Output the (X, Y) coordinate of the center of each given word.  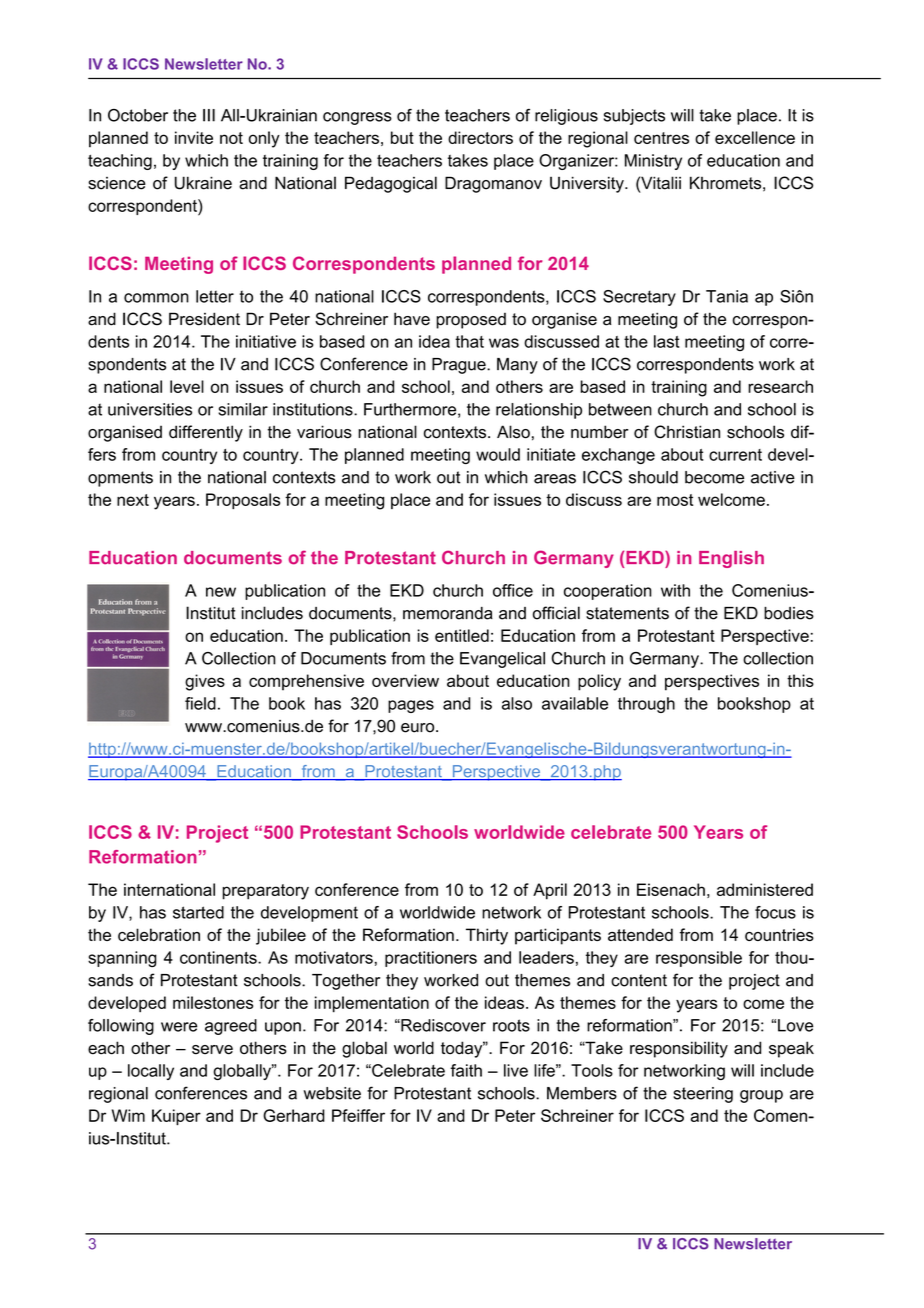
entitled (462, 635)
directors (480, 137)
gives (205, 682)
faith (466, 1070)
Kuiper (176, 1117)
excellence (755, 137)
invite (194, 137)
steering (703, 1095)
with (675, 590)
